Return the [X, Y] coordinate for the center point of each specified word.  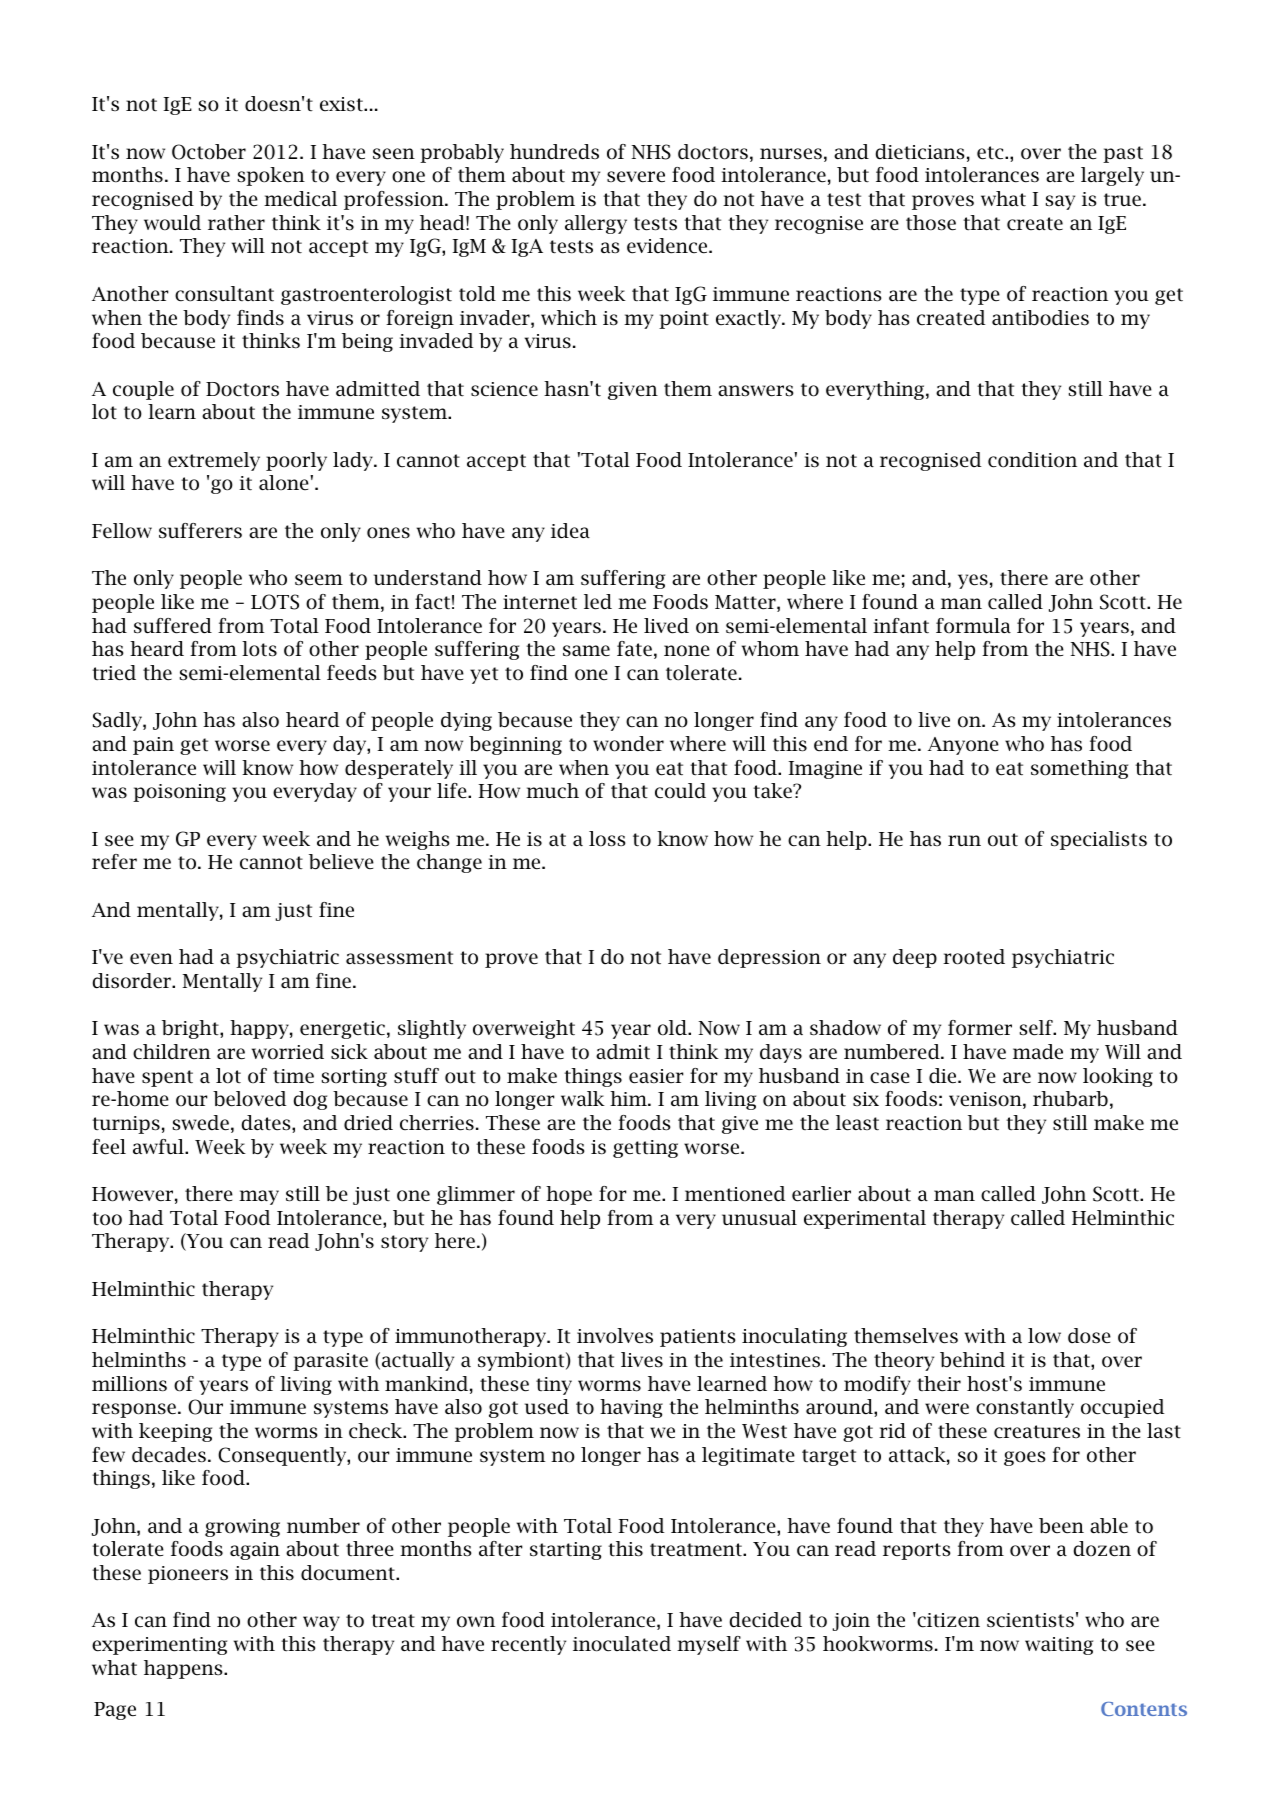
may [259, 1197]
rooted [974, 957]
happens [184, 1669]
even [151, 959]
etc [991, 153]
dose [1089, 1336]
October [209, 152]
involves [615, 1336]
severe [636, 177]
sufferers [200, 531]
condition [1032, 460]
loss [607, 839]
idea [570, 531]
